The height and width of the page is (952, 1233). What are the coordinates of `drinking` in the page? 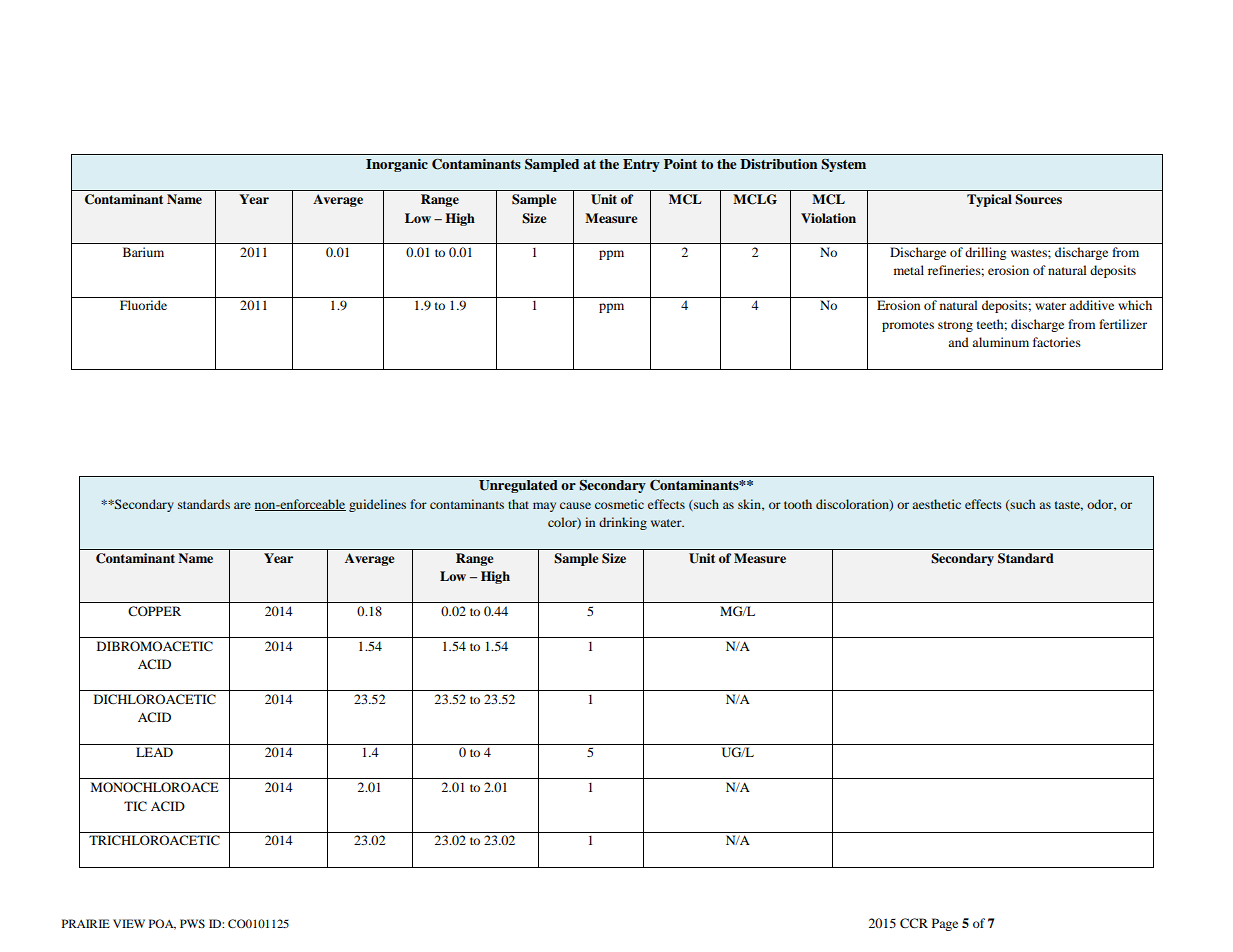 It's located at (623, 523).
